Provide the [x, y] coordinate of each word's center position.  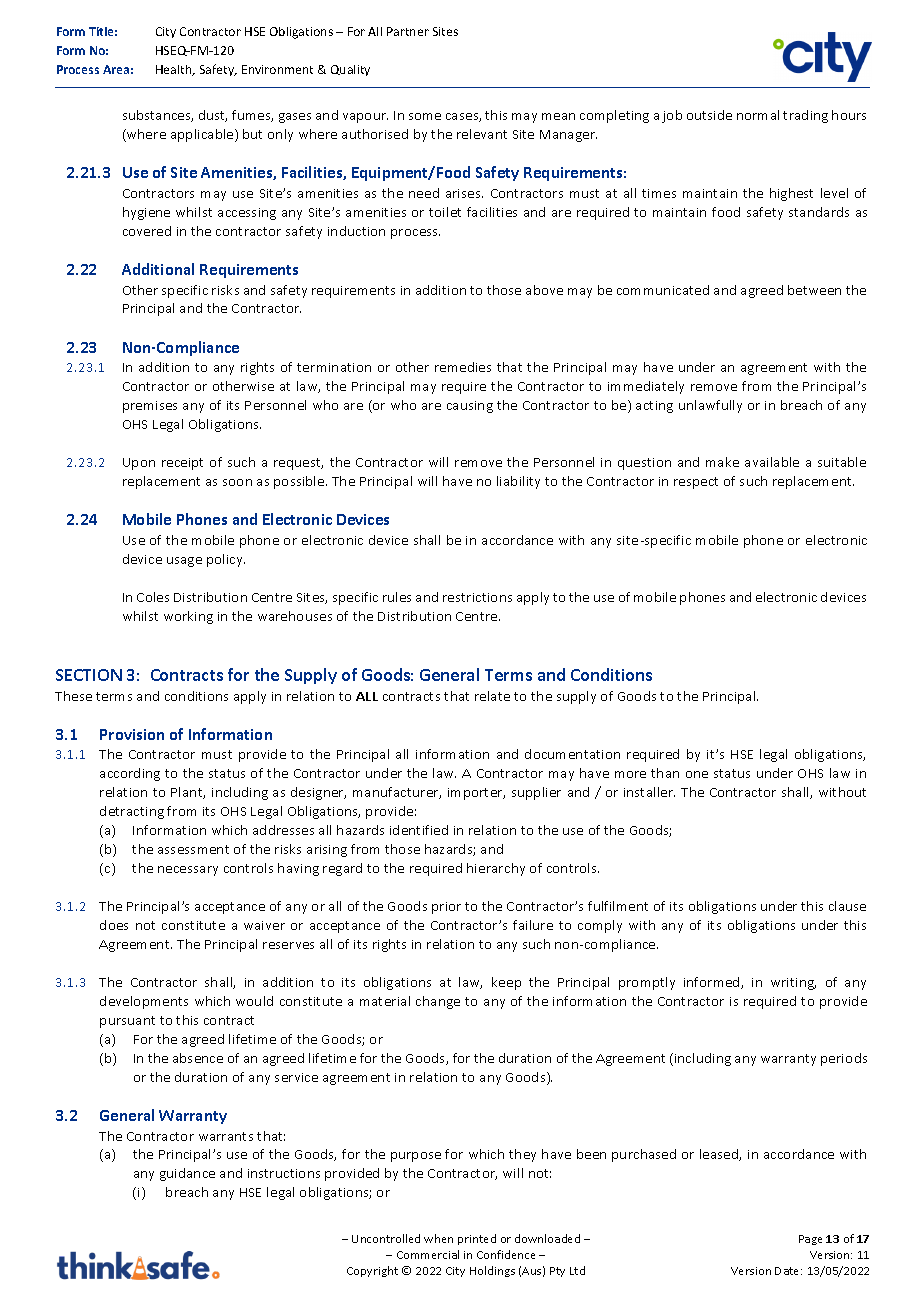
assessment [193, 849]
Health [175, 70]
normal [758, 115]
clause [847, 906]
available [772, 462]
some [425, 116]
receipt [182, 464]
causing [470, 407]
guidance [187, 1174]
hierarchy [496, 869]
